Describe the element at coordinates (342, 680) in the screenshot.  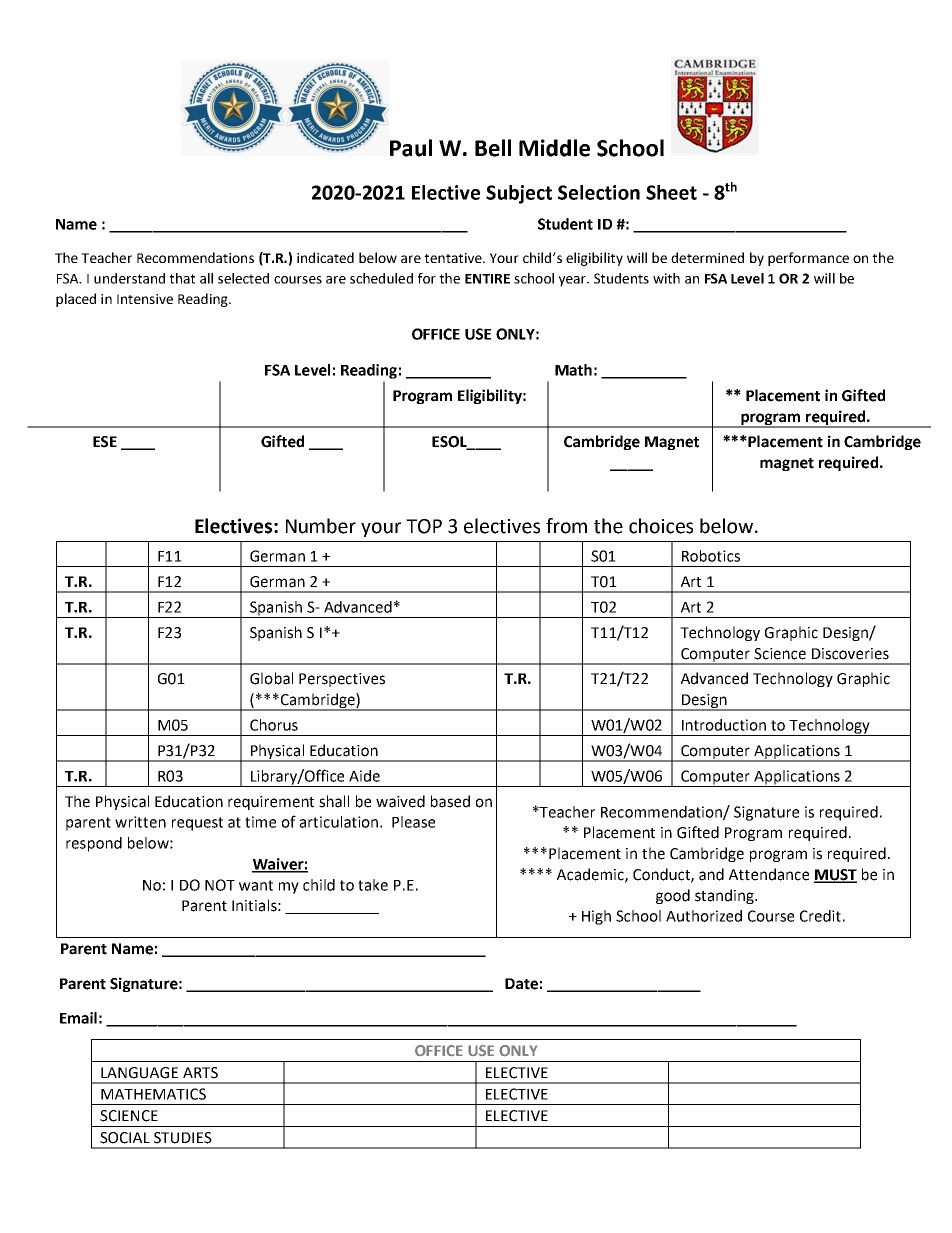
I see `Perspectives` at that location.
